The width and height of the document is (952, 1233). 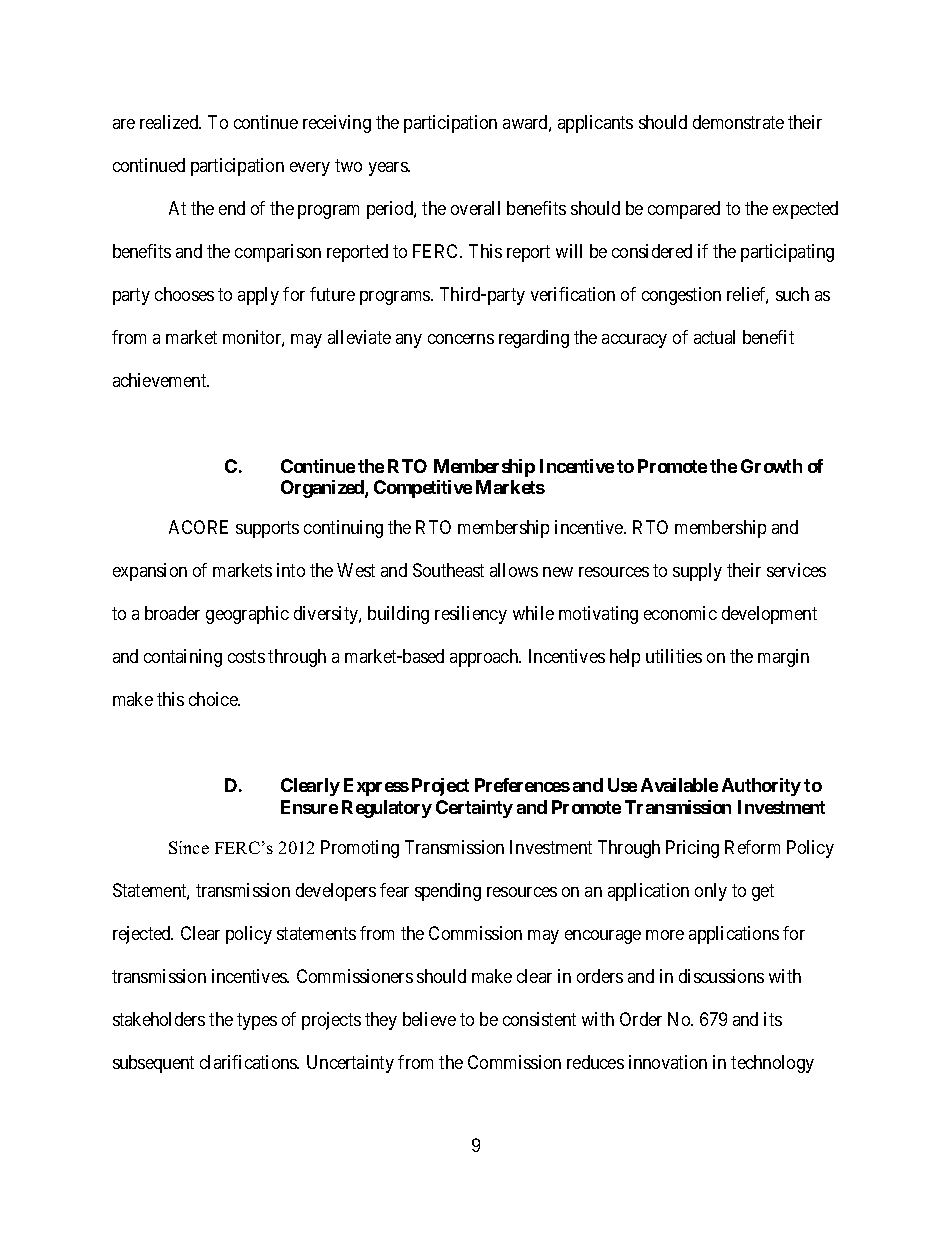 I want to click on demonstrate, so click(x=738, y=122).
